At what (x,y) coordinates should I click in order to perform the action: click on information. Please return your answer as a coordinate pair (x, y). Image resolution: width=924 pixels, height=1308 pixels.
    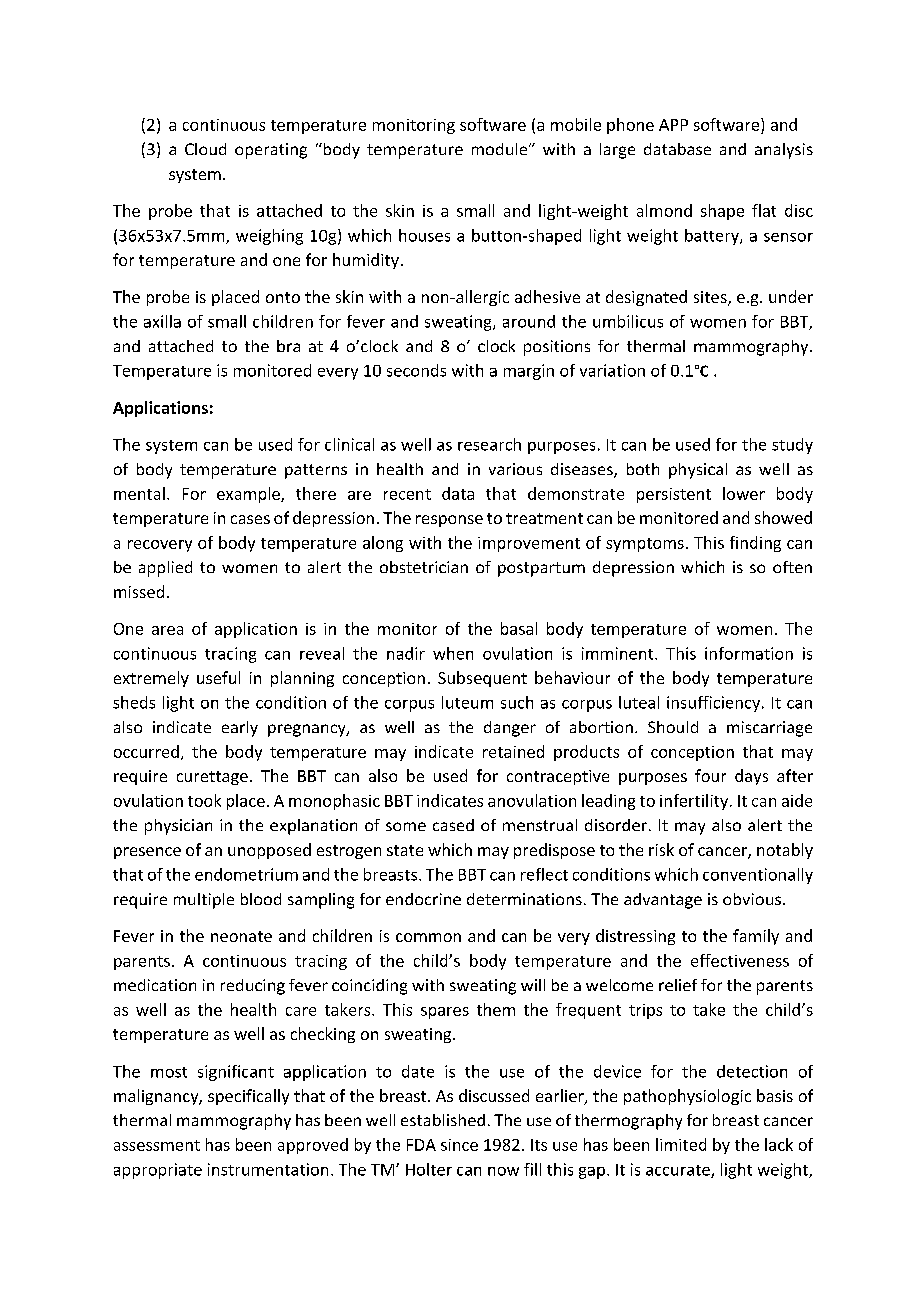
    Looking at the image, I should click on (749, 653).
